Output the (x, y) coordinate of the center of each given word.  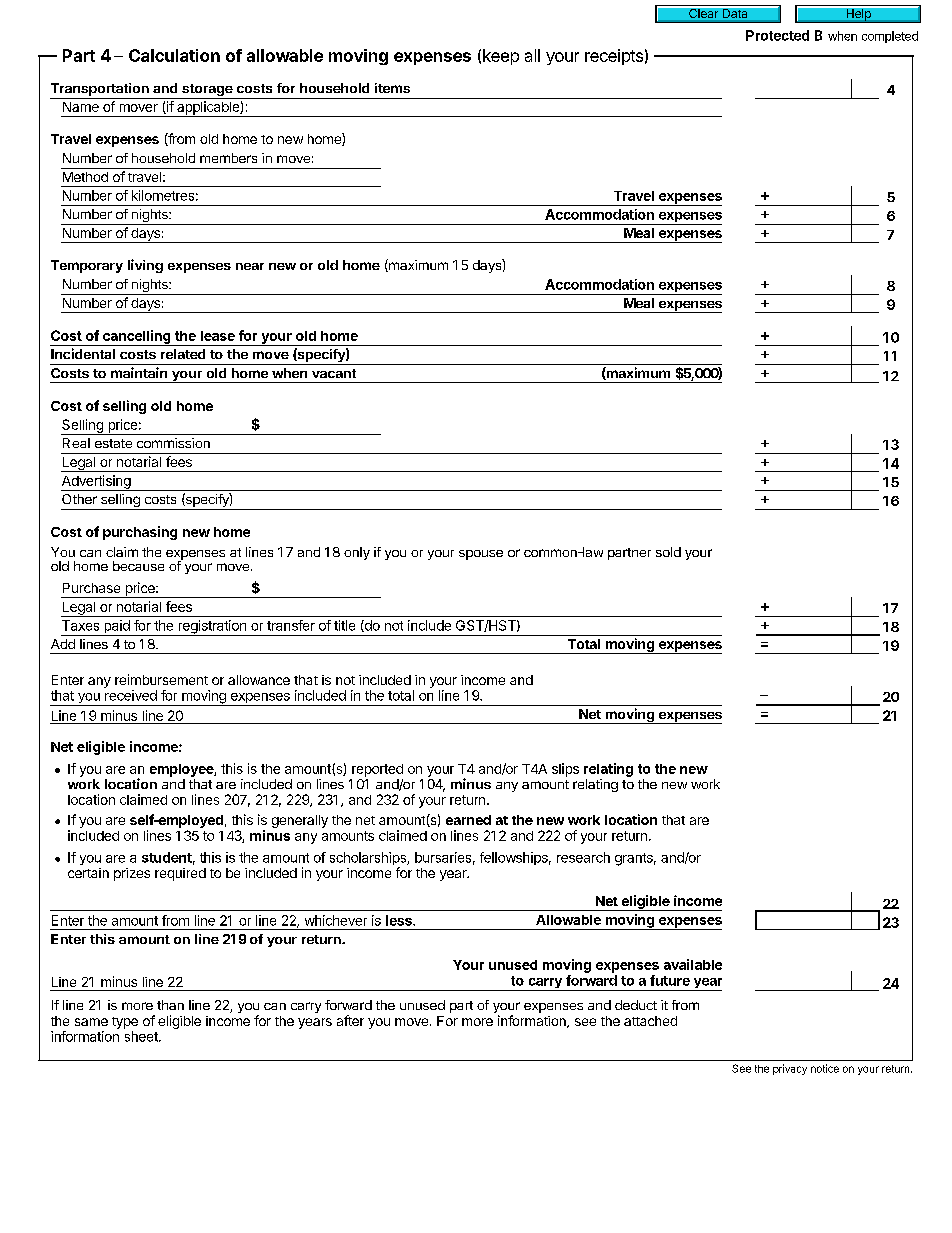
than (170, 1005)
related (183, 354)
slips (565, 770)
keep (501, 57)
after (350, 1020)
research (583, 857)
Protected (777, 35)
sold (668, 552)
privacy (790, 1069)
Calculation (174, 55)
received (131, 695)
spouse (481, 555)
